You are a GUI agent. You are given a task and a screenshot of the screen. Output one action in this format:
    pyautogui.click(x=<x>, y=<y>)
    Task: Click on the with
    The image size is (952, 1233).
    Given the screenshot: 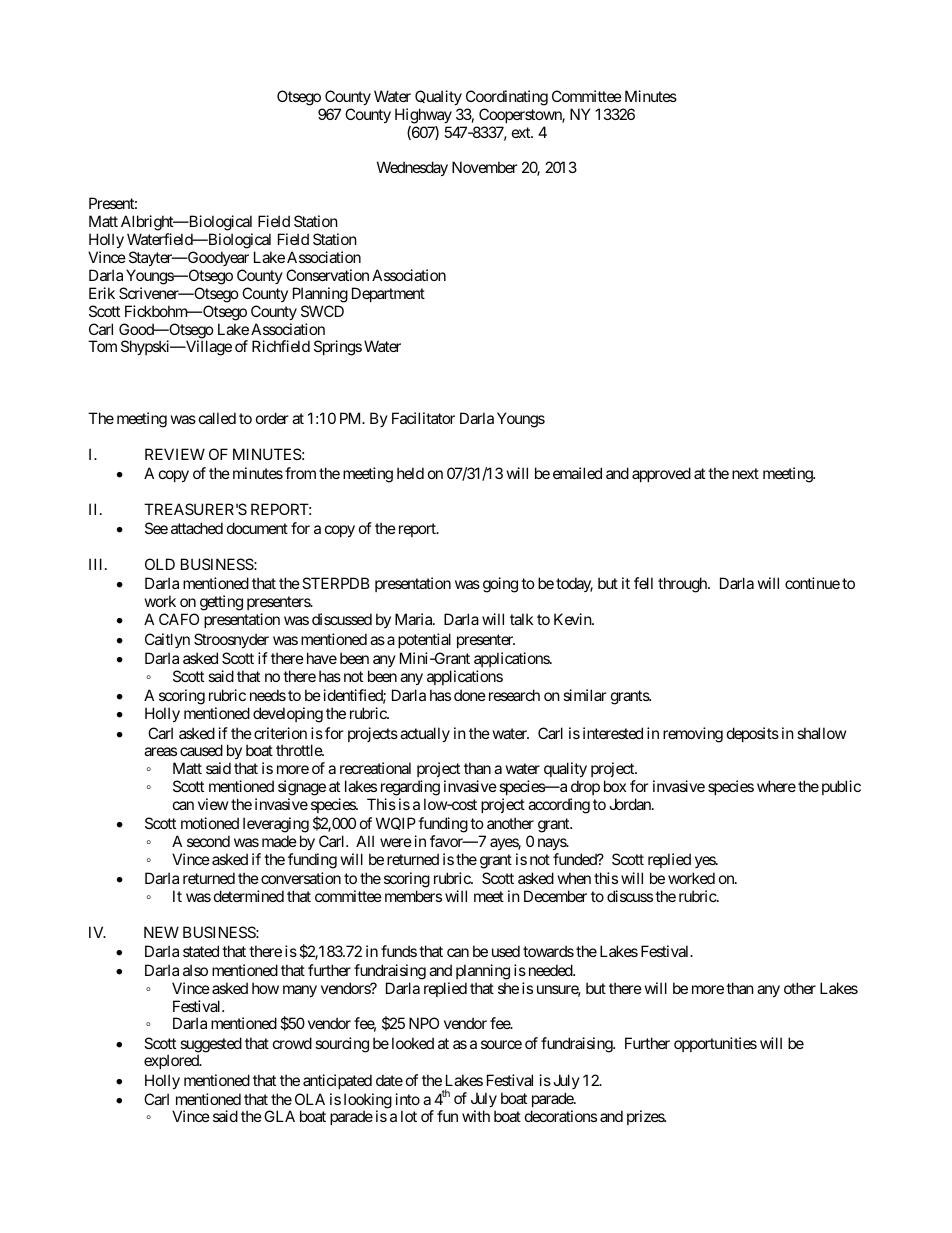 What is the action you would take?
    pyautogui.click(x=476, y=1116)
